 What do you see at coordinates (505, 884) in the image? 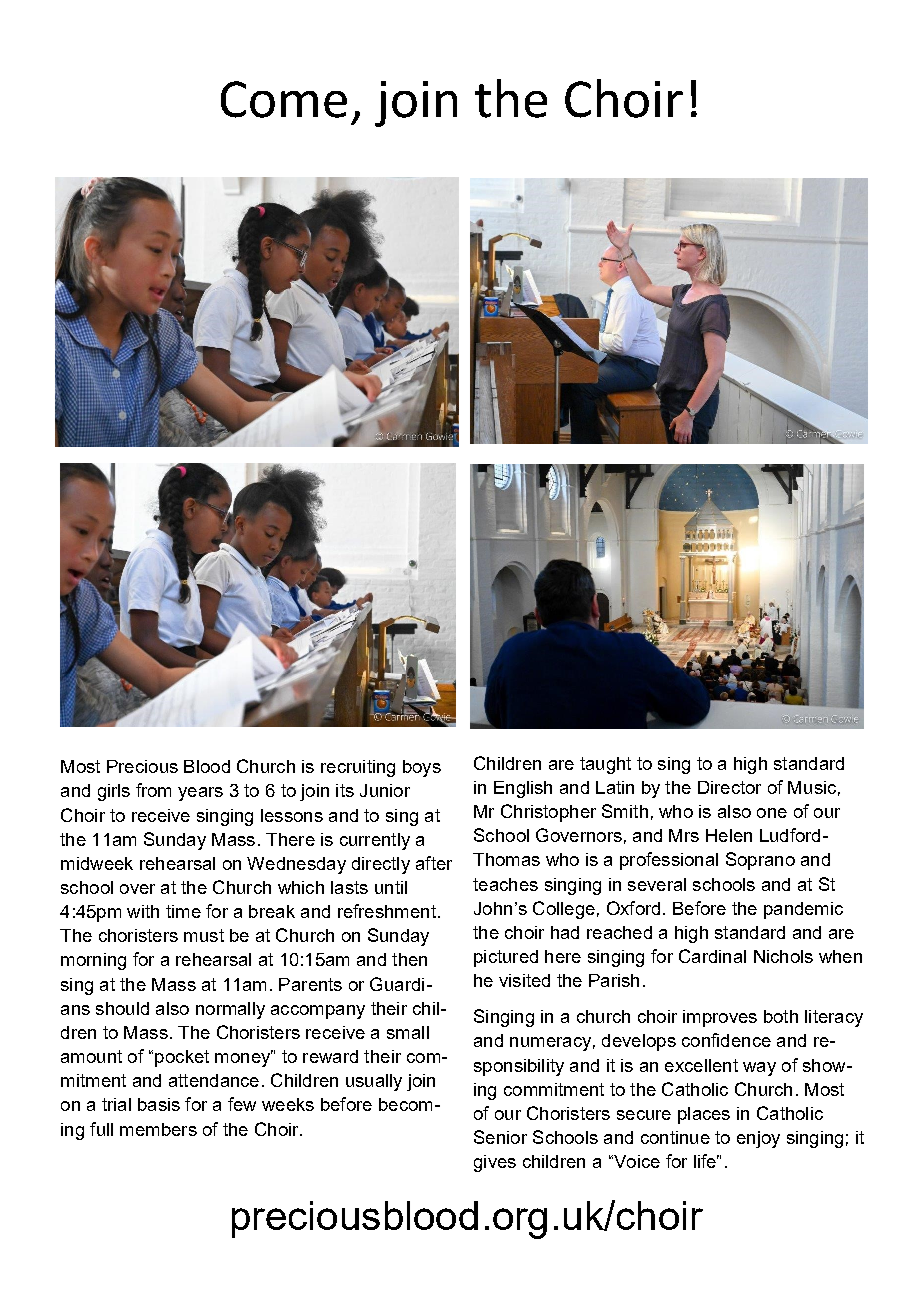
I see `teaches` at bounding box center [505, 884].
